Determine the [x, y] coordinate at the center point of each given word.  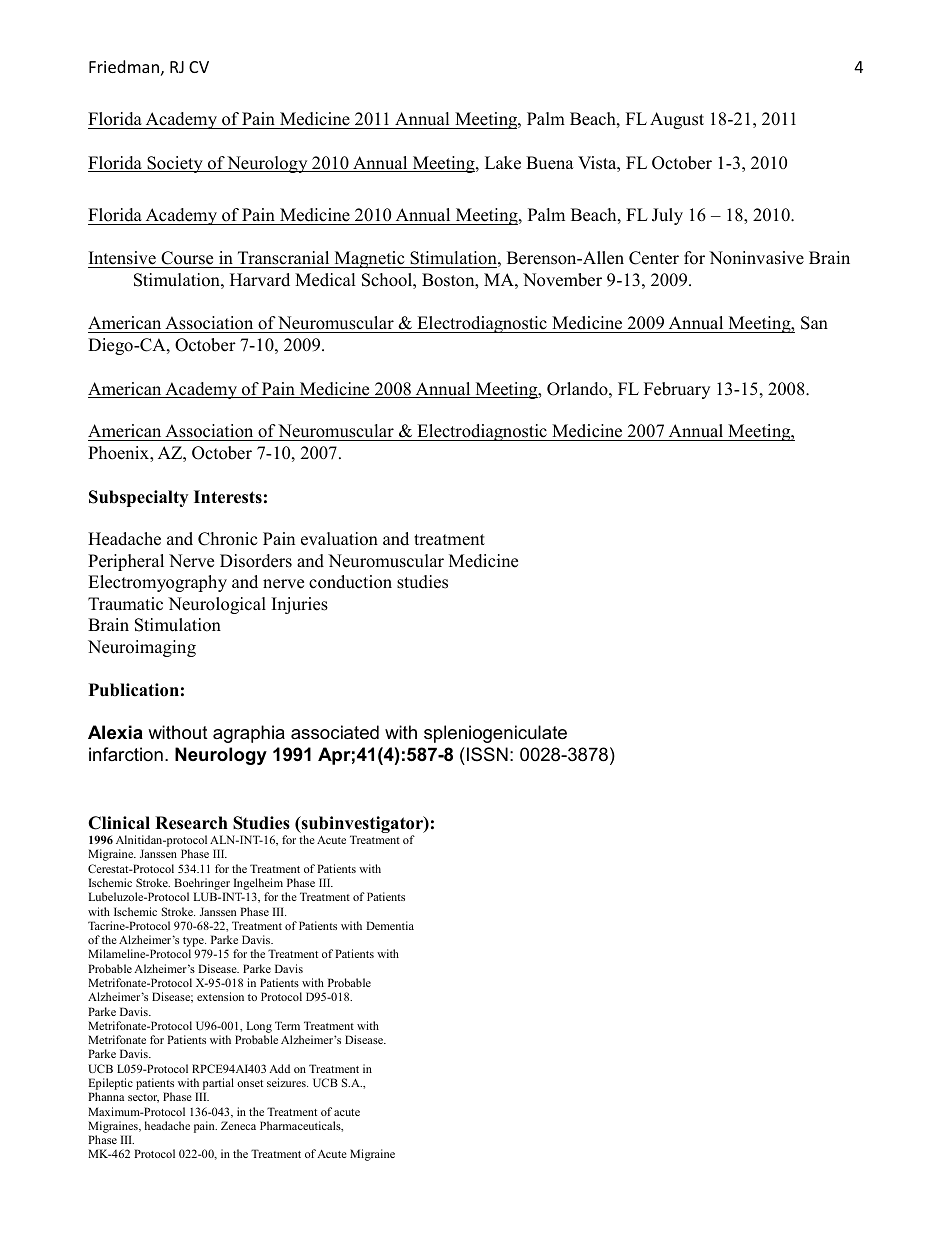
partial [217, 1085]
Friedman [124, 66]
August [677, 120]
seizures [287, 1082]
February [677, 390]
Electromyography [157, 583]
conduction [350, 582]
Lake [503, 163]
